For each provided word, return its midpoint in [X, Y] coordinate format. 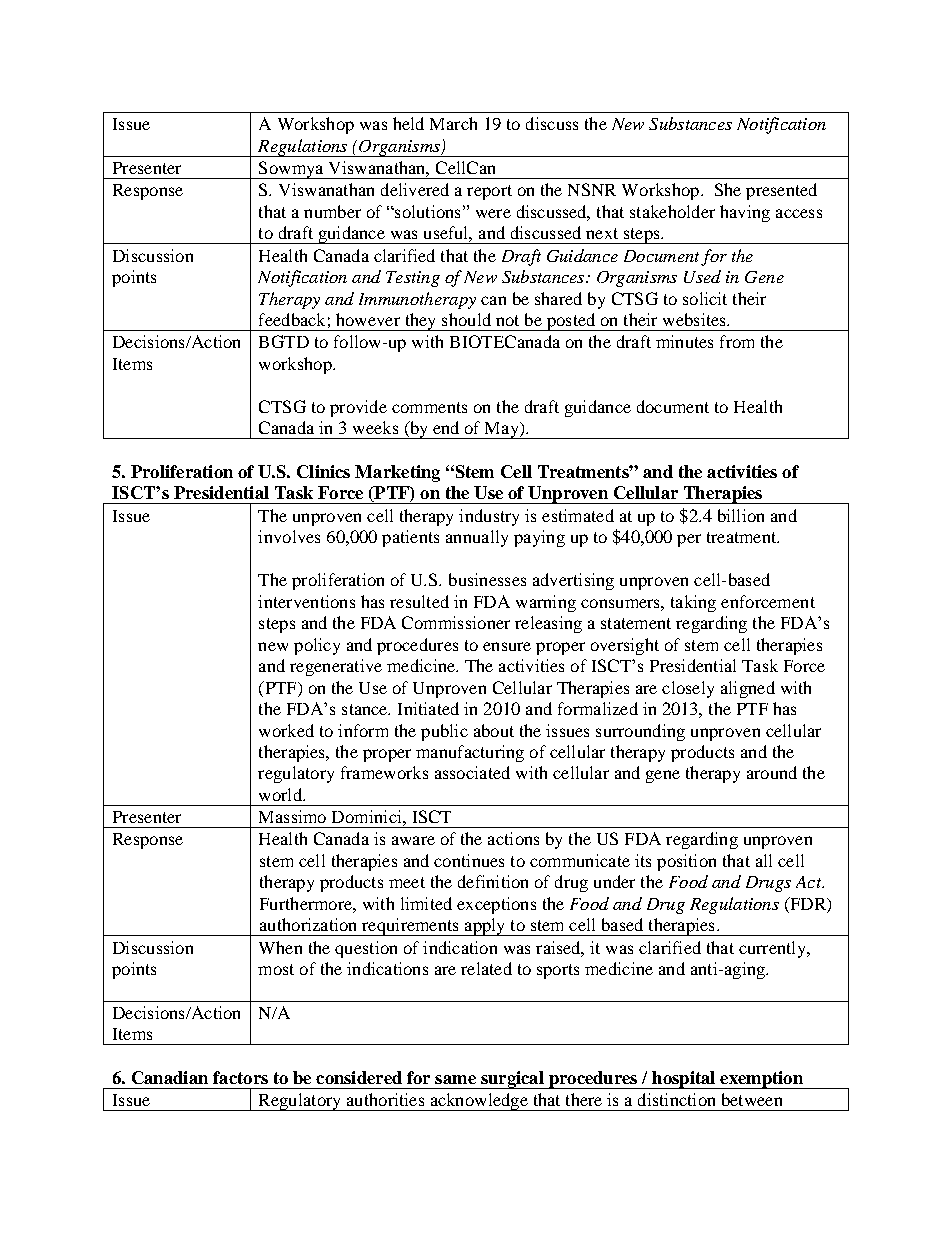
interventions [306, 601]
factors [240, 1077]
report [489, 192]
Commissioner [456, 622]
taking [693, 603]
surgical [512, 1080]
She [728, 189]
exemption [761, 1080]
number [332, 211]
